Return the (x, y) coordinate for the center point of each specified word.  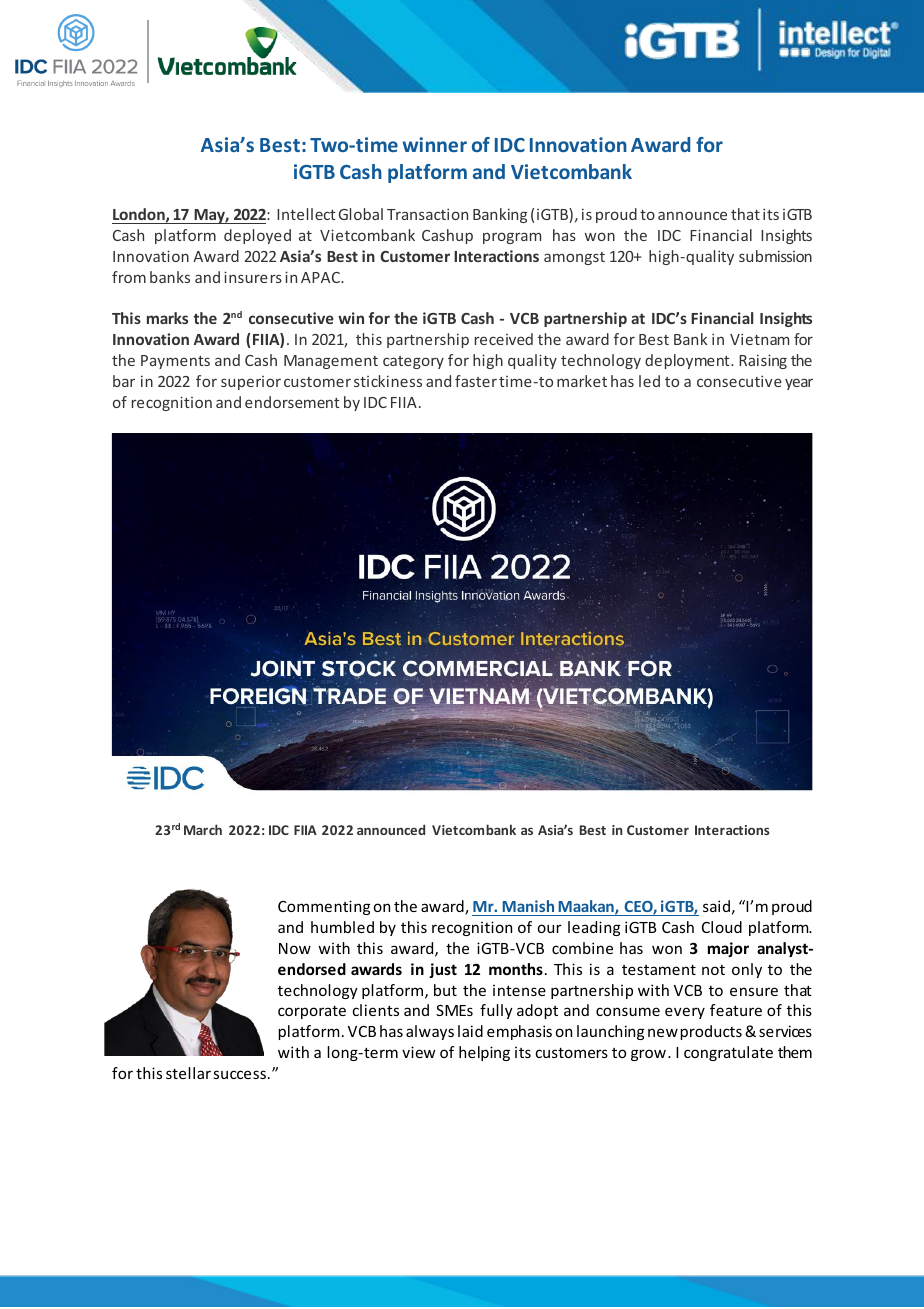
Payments (175, 362)
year (799, 384)
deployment (688, 361)
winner (435, 144)
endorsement (292, 402)
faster (476, 381)
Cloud (722, 927)
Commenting (324, 907)
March (203, 829)
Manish (528, 906)
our (550, 928)
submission (775, 256)
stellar (188, 1073)
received (504, 339)
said (716, 906)
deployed (257, 236)
